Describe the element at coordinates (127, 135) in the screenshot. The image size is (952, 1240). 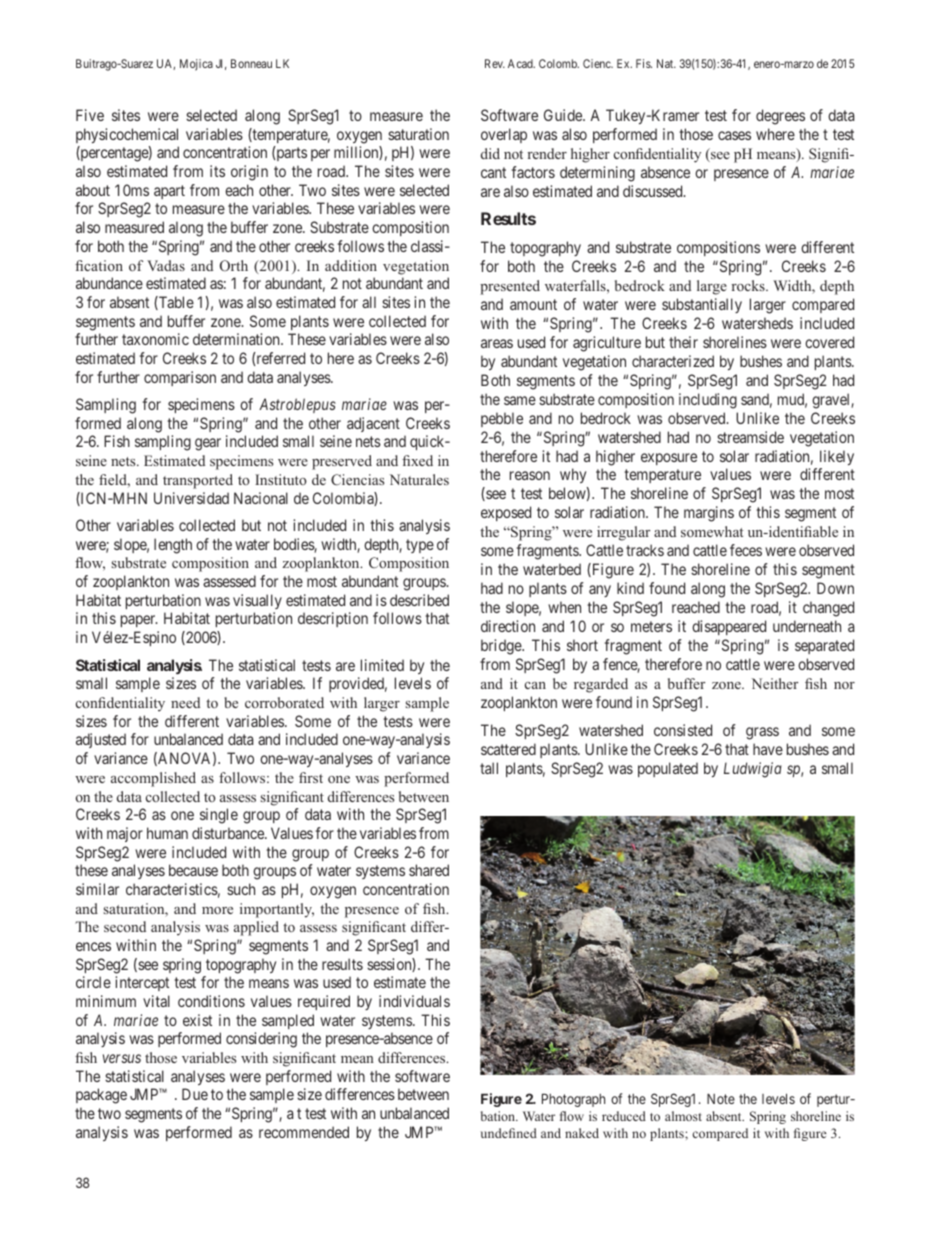
I see `physicochemical` at that location.
